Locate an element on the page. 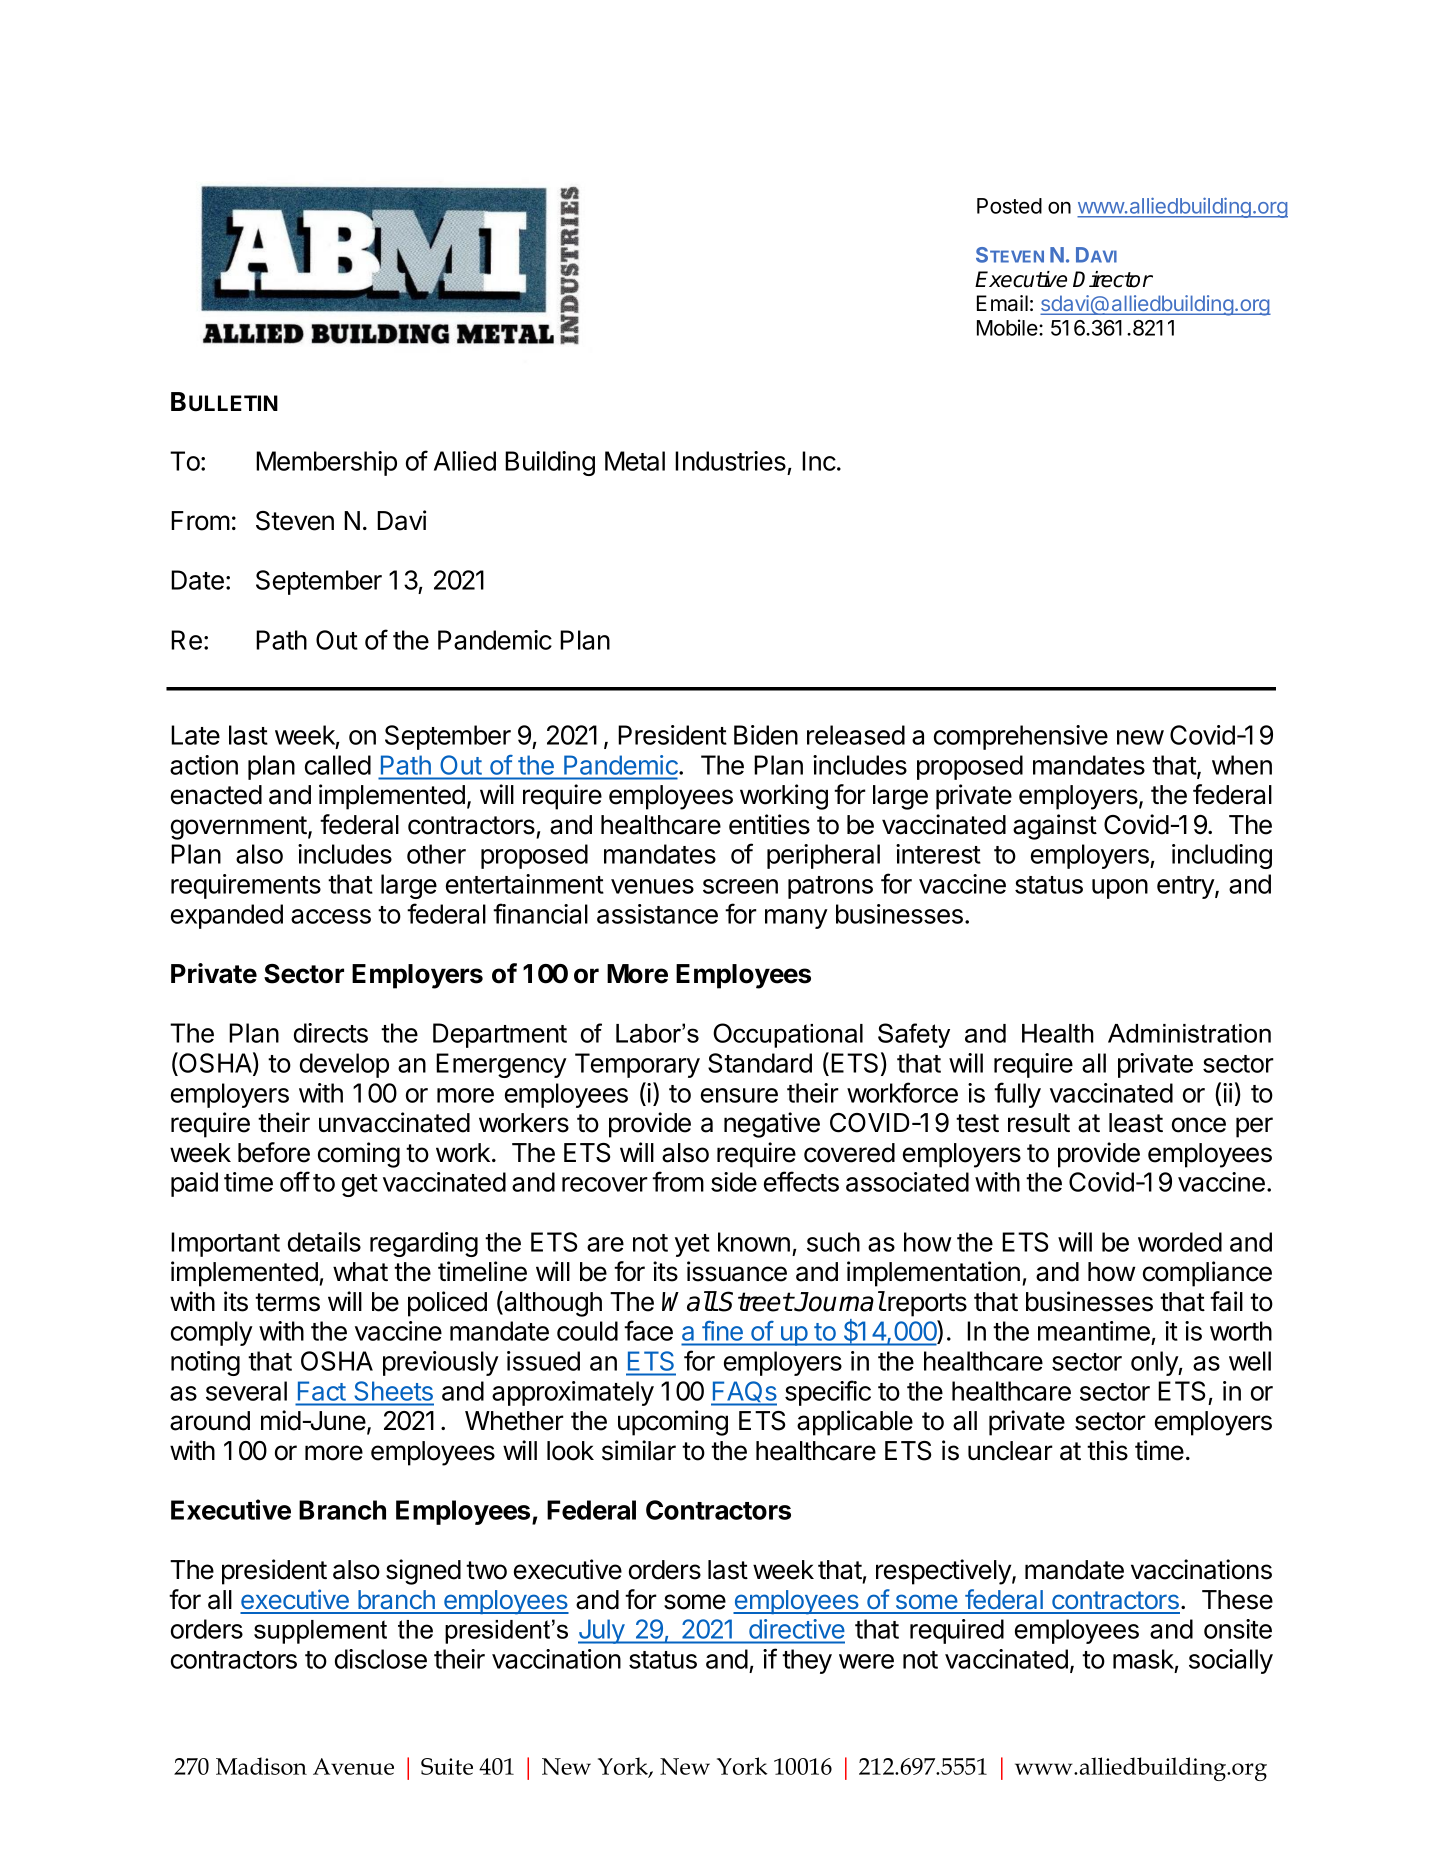  Occupational is located at coordinates (788, 1035).
